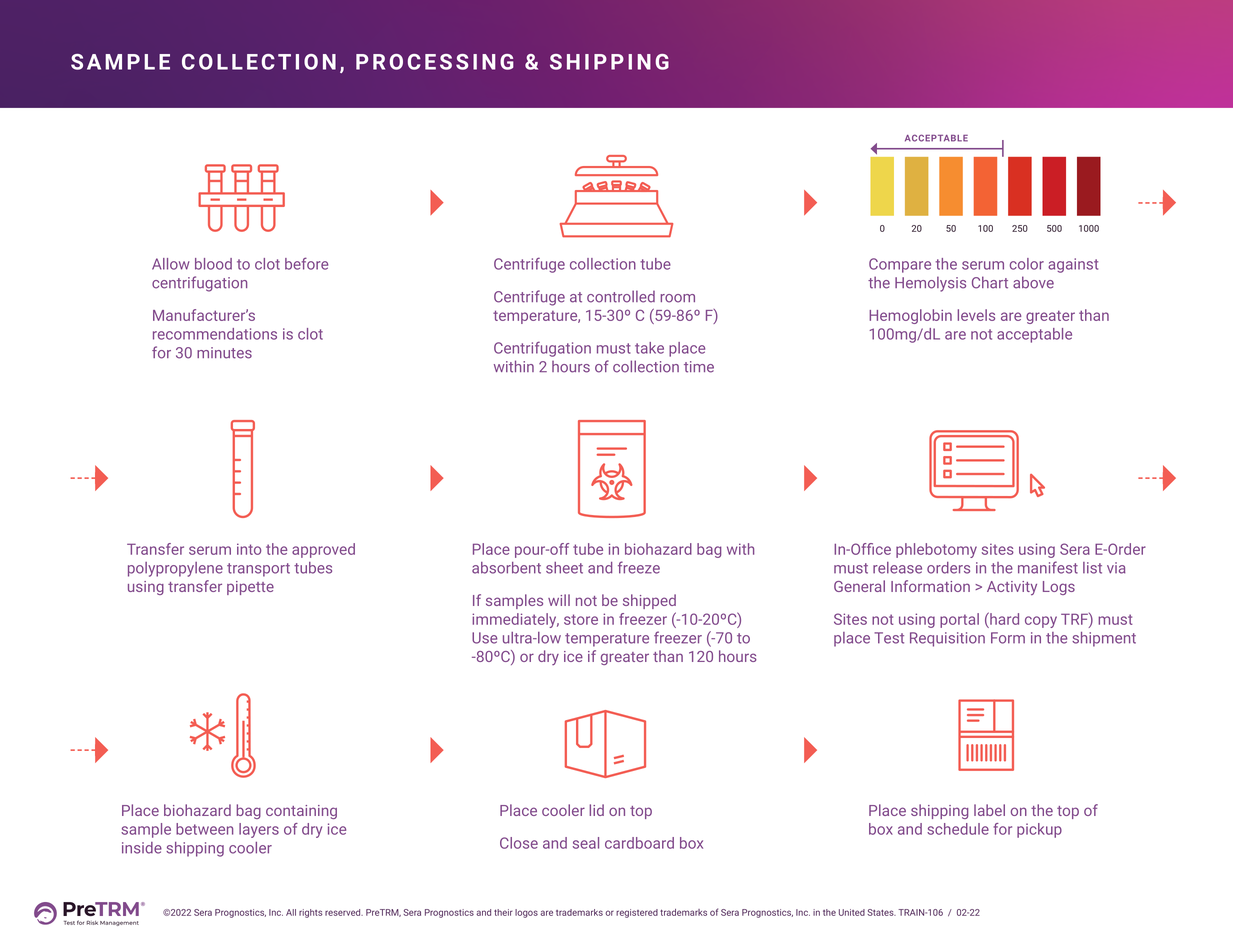 Image resolution: width=1233 pixels, height=952 pixels. I want to click on hard, so click(1003, 618).
